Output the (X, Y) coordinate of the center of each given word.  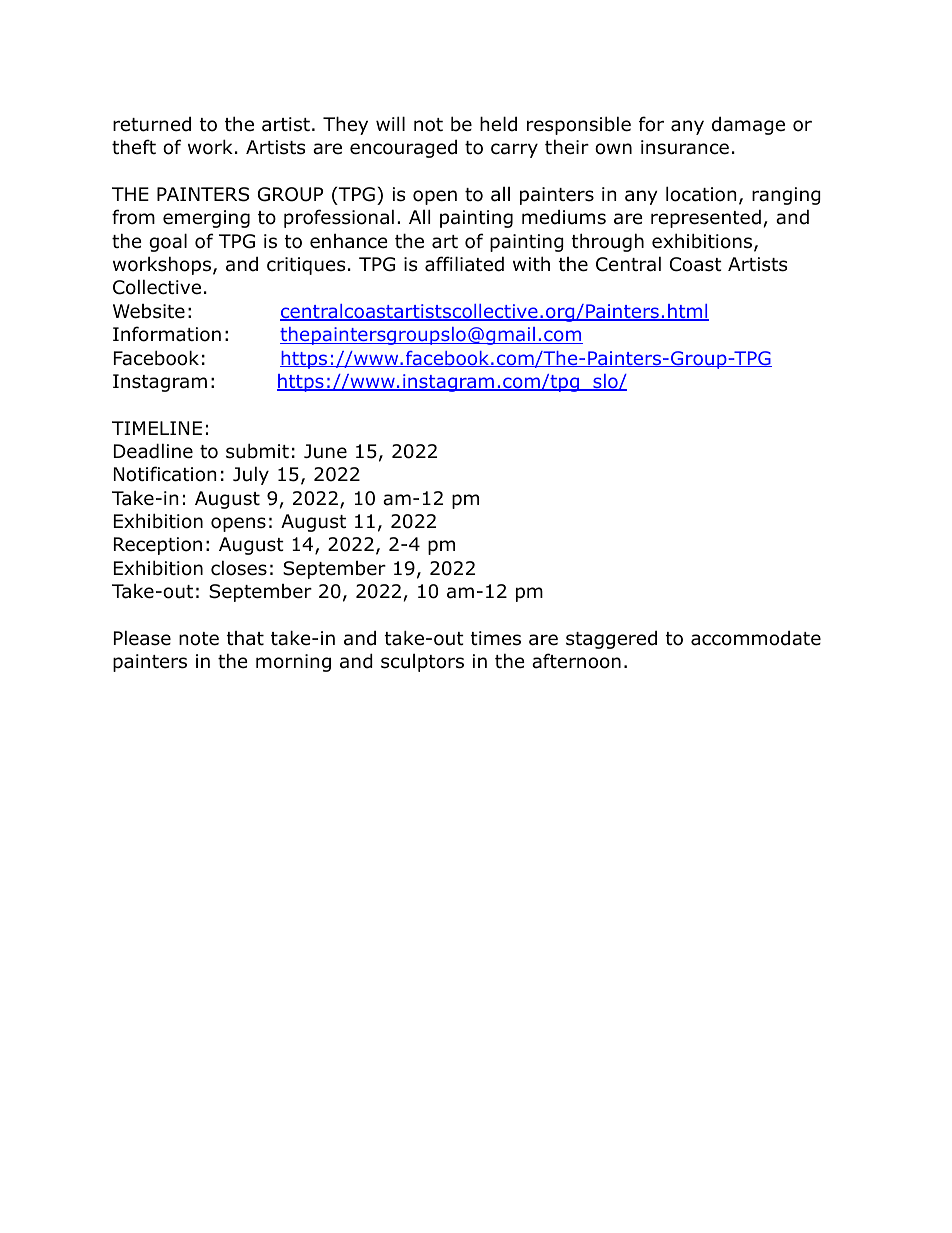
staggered (611, 639)
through (608, 242)
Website (149, 311)
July (251, 475)
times (496, 638)
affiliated (464, 264)
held (498, 124)
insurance (685, 147)
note (199, 639)
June (325, 451)
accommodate (756, 638)
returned (152, 124)
